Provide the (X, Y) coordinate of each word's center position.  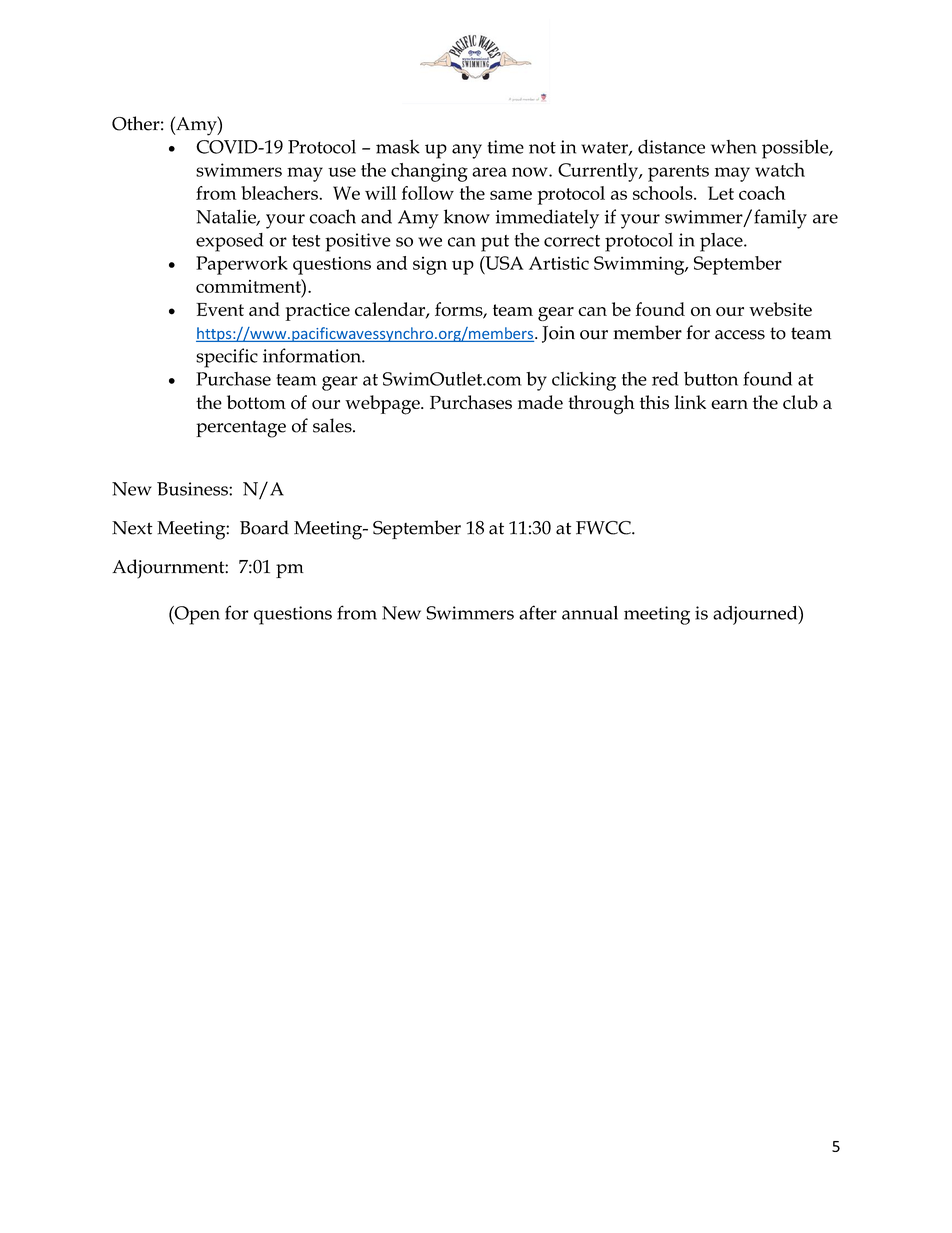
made (540, 402)
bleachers (280, 193)
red (665, 379)
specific (227, 358)
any (467, 151)
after (538, 612)
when (734, 147)
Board (264, 527)
